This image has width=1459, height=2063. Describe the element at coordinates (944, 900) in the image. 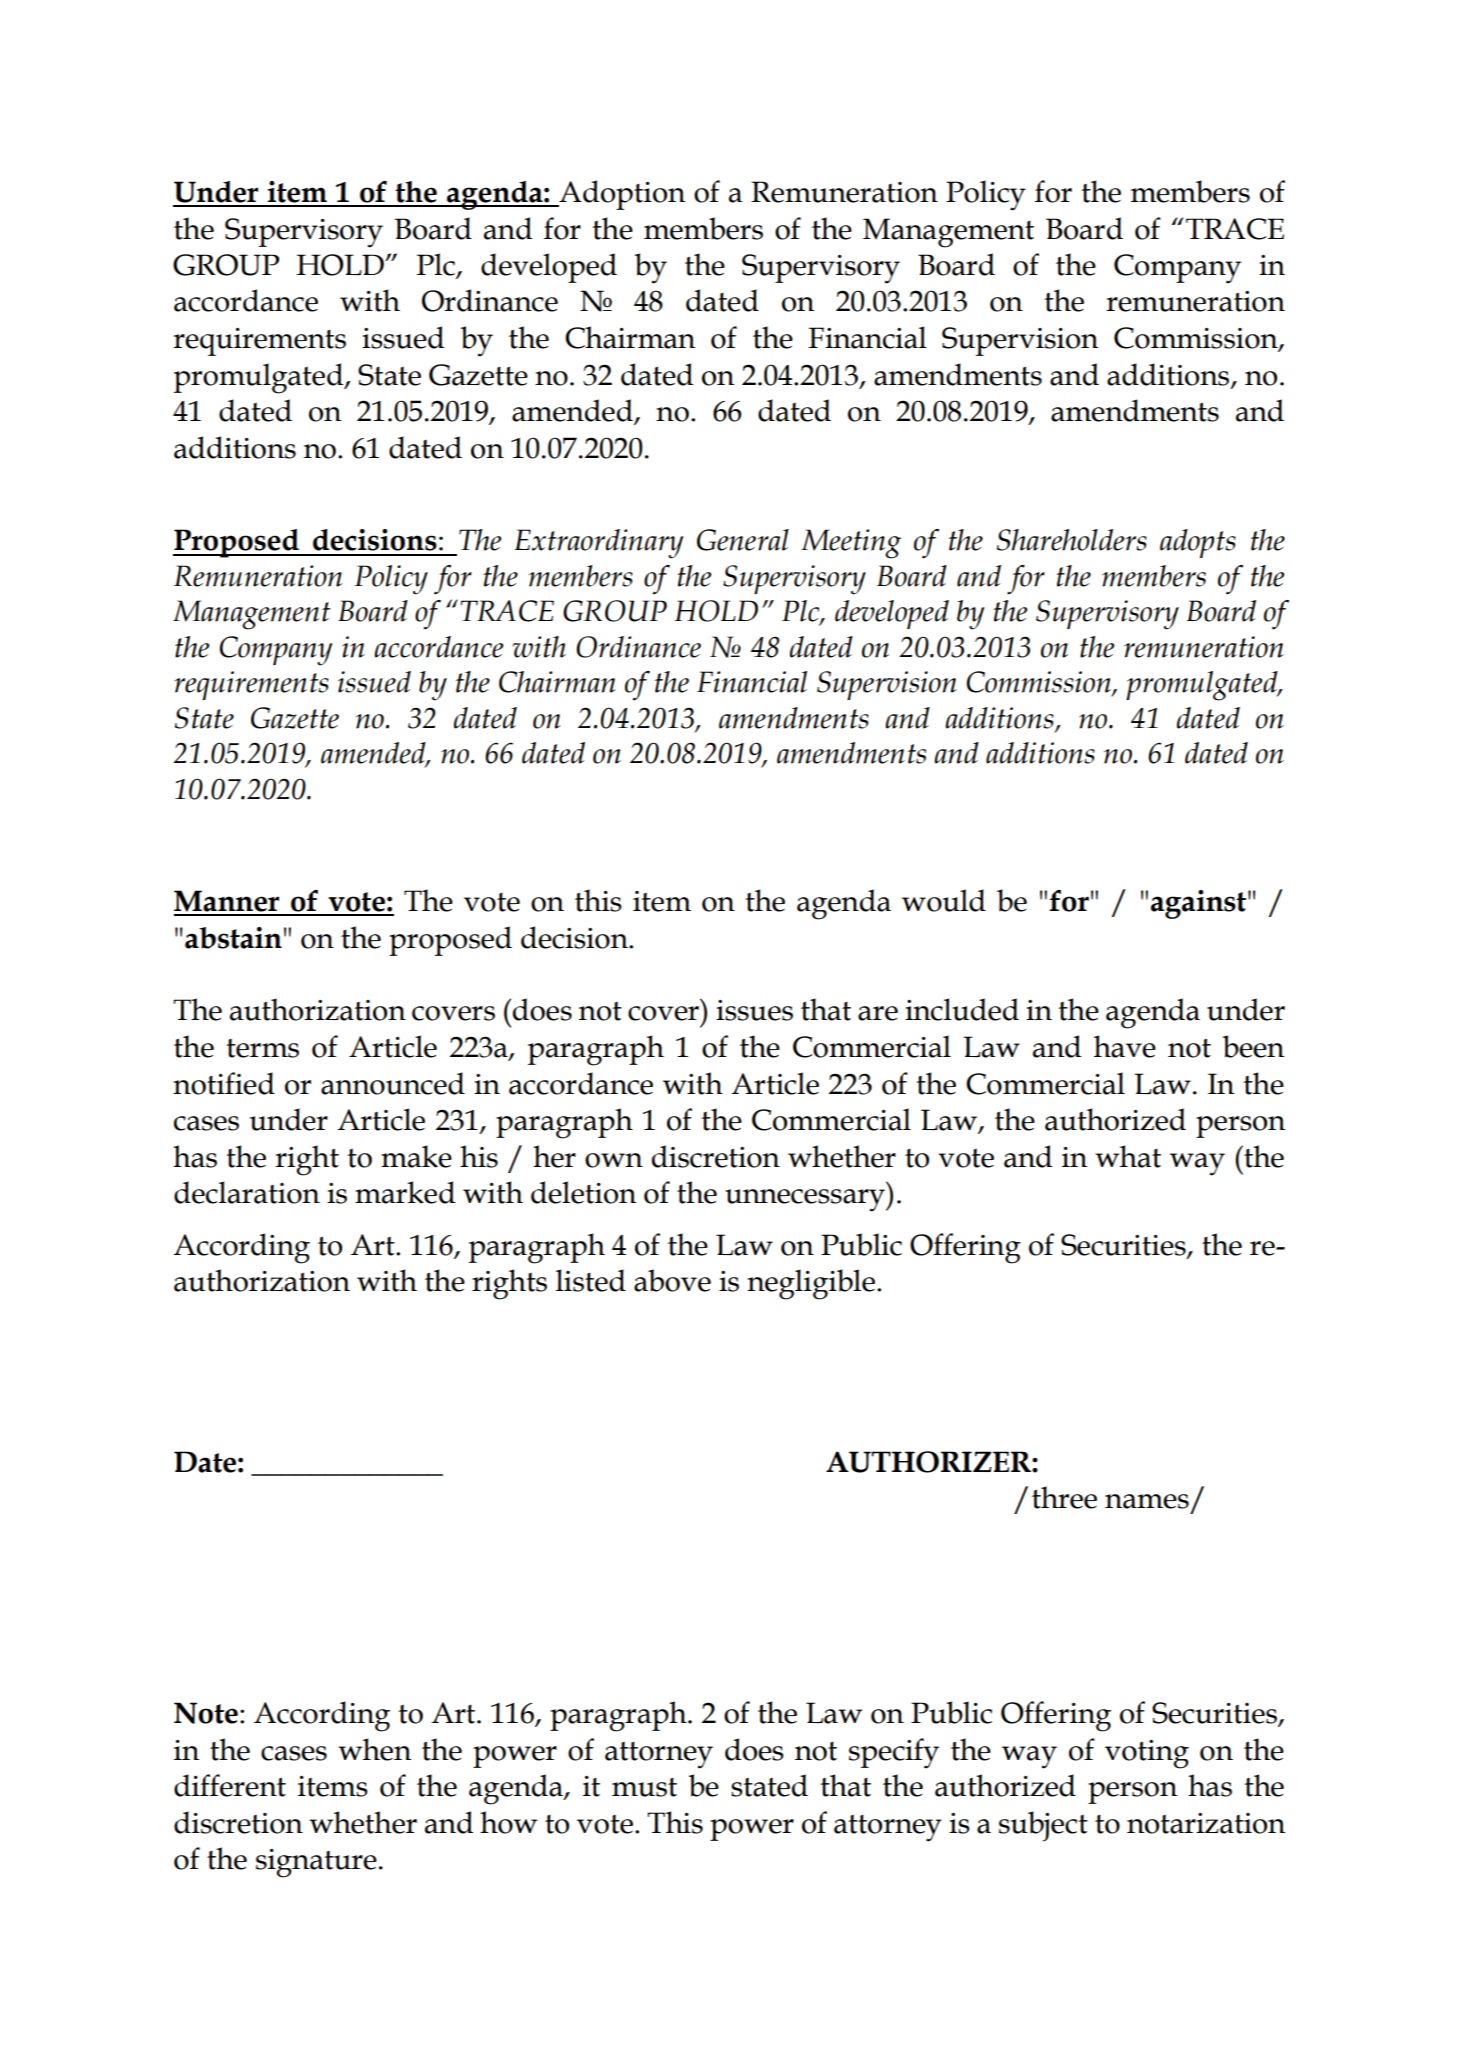

I see `would` at that location.
